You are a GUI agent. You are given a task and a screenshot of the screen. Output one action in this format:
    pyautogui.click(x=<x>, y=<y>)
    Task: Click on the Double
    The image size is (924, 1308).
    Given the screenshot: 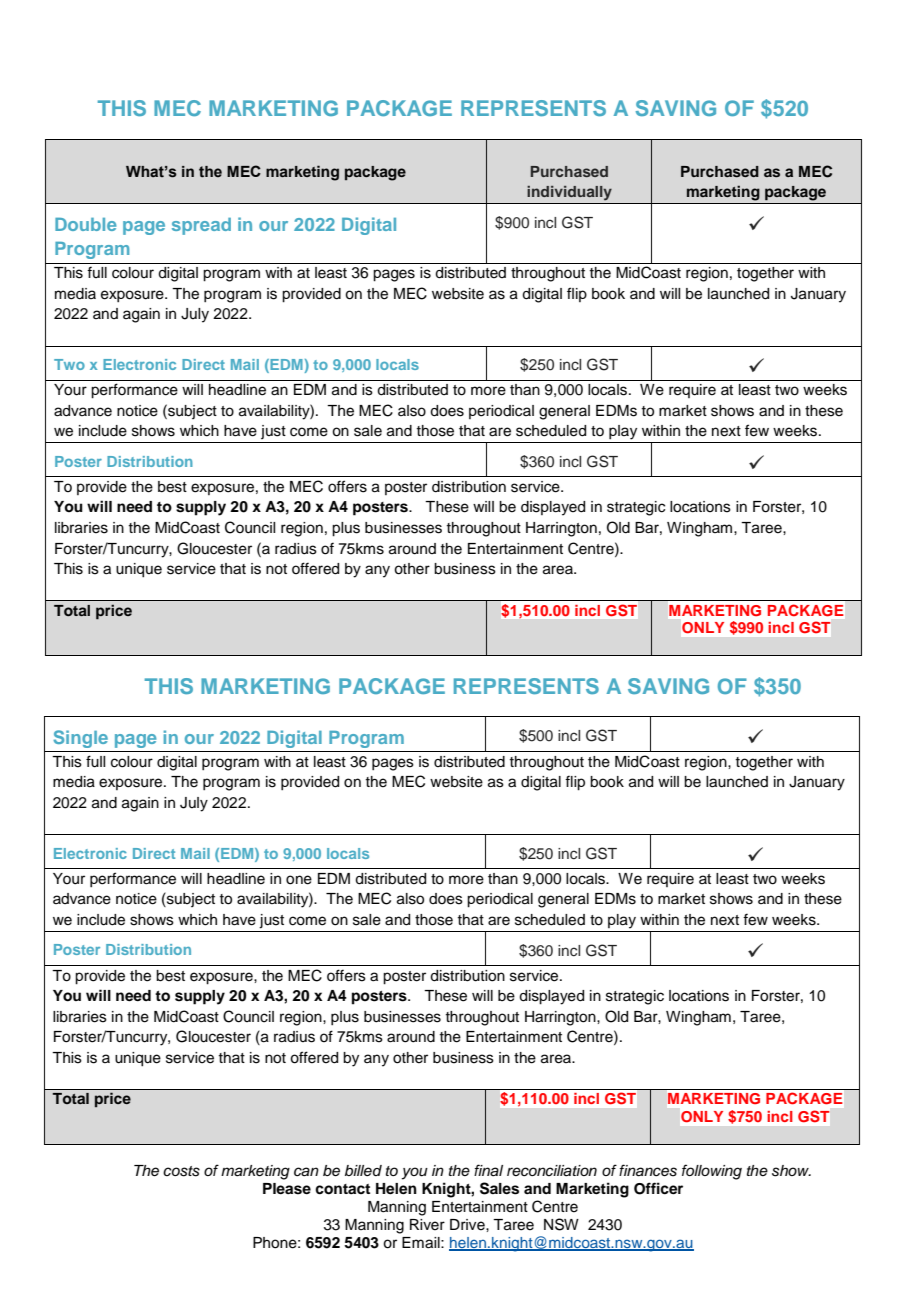 What is the action you would take?
    pyautogui.click(x=86, y=224)
